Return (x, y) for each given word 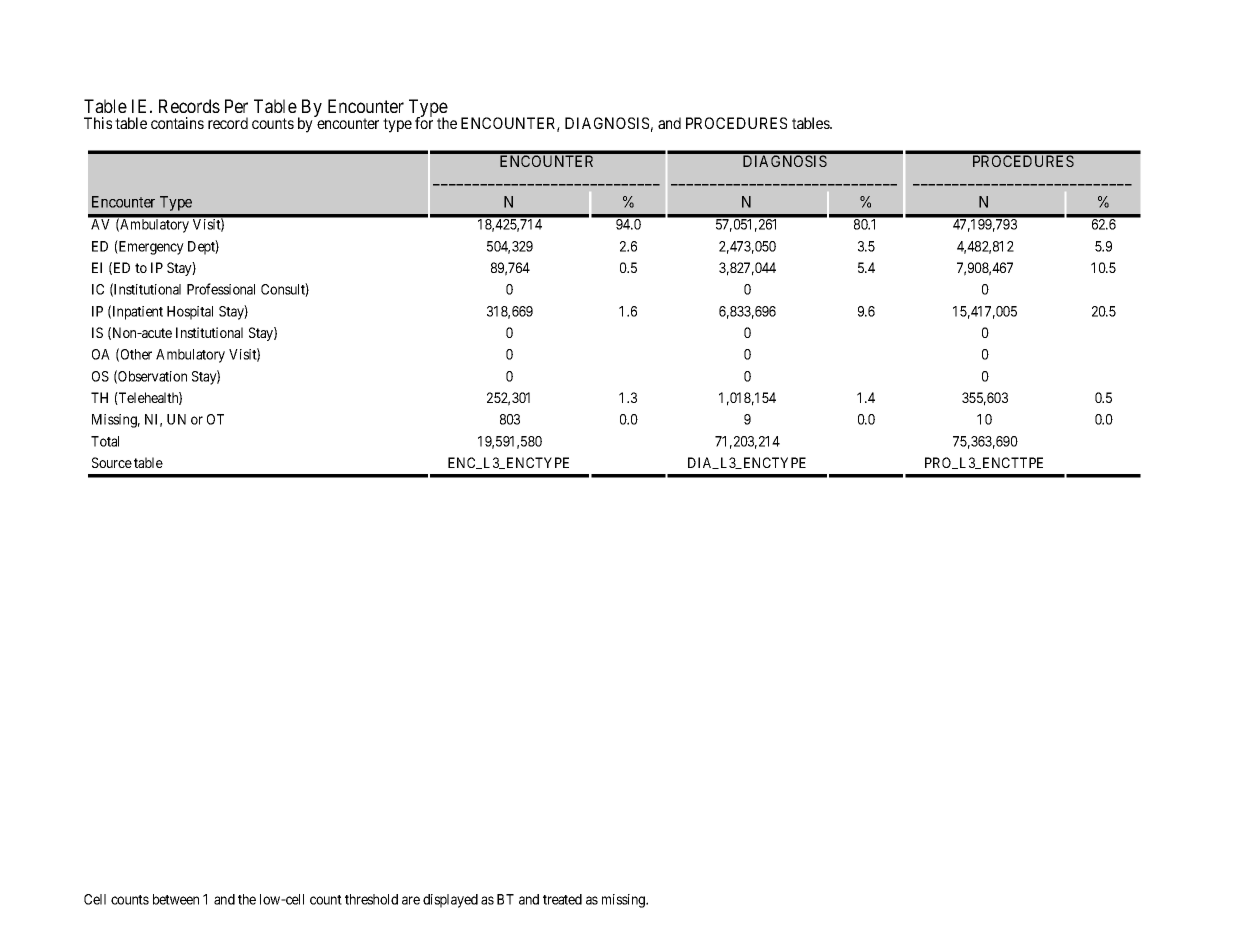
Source (112, 462)
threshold (371, 899)
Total (105, 441)
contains (177, 123)
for (424, 122)
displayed (450, 901)
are (411, 900)
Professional (221, 289)
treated (562, 899)
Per (236, 106)
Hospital (190, 313)
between (176, 899)
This (98, 123)
